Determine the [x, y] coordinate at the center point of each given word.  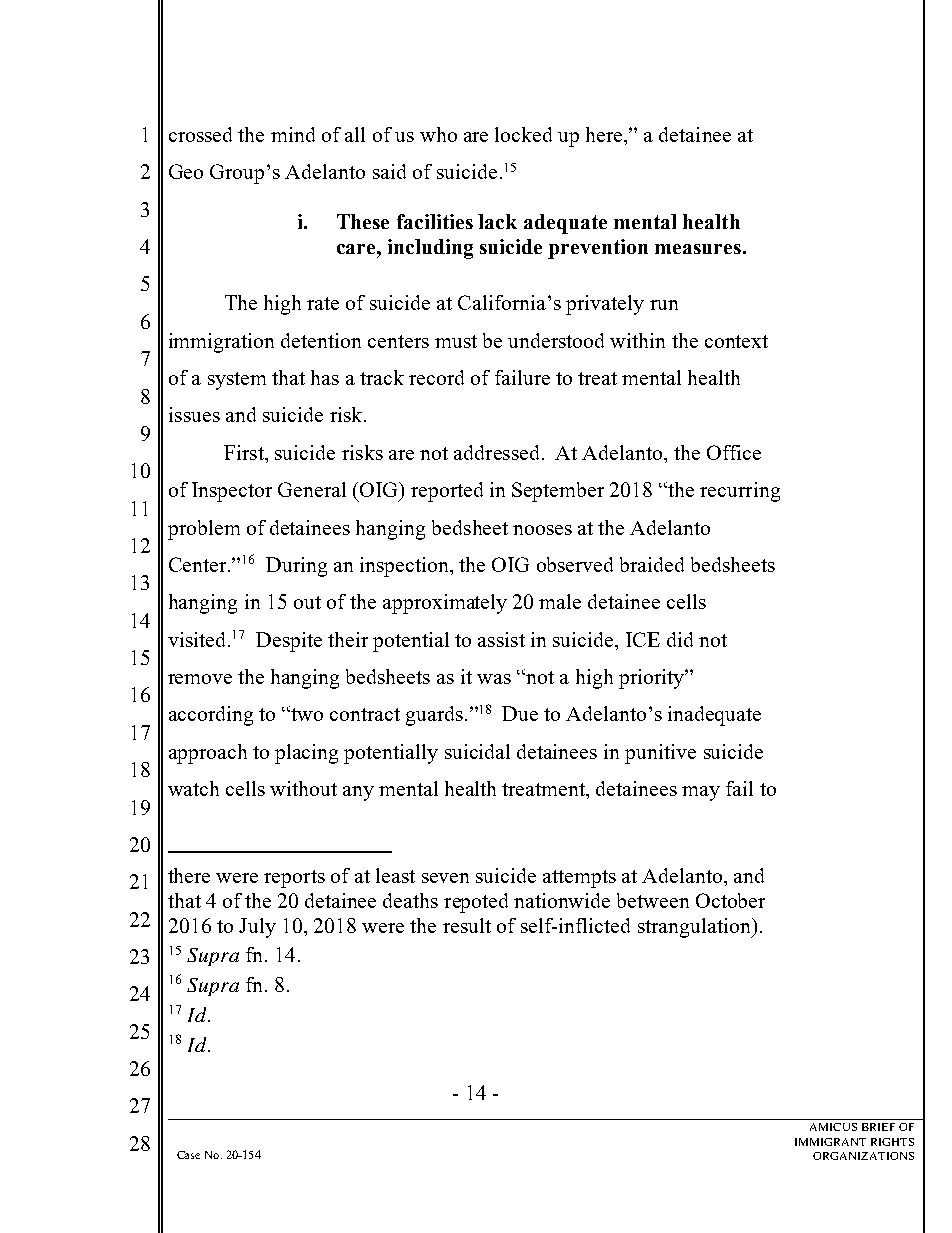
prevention [598, 249]
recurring [740, 492]
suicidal [477, 751]
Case [188, 1155]
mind [293, 134]
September [558, 492]
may [701, 793]
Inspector [232, 492]
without [303, 788]
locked [523, 134]
